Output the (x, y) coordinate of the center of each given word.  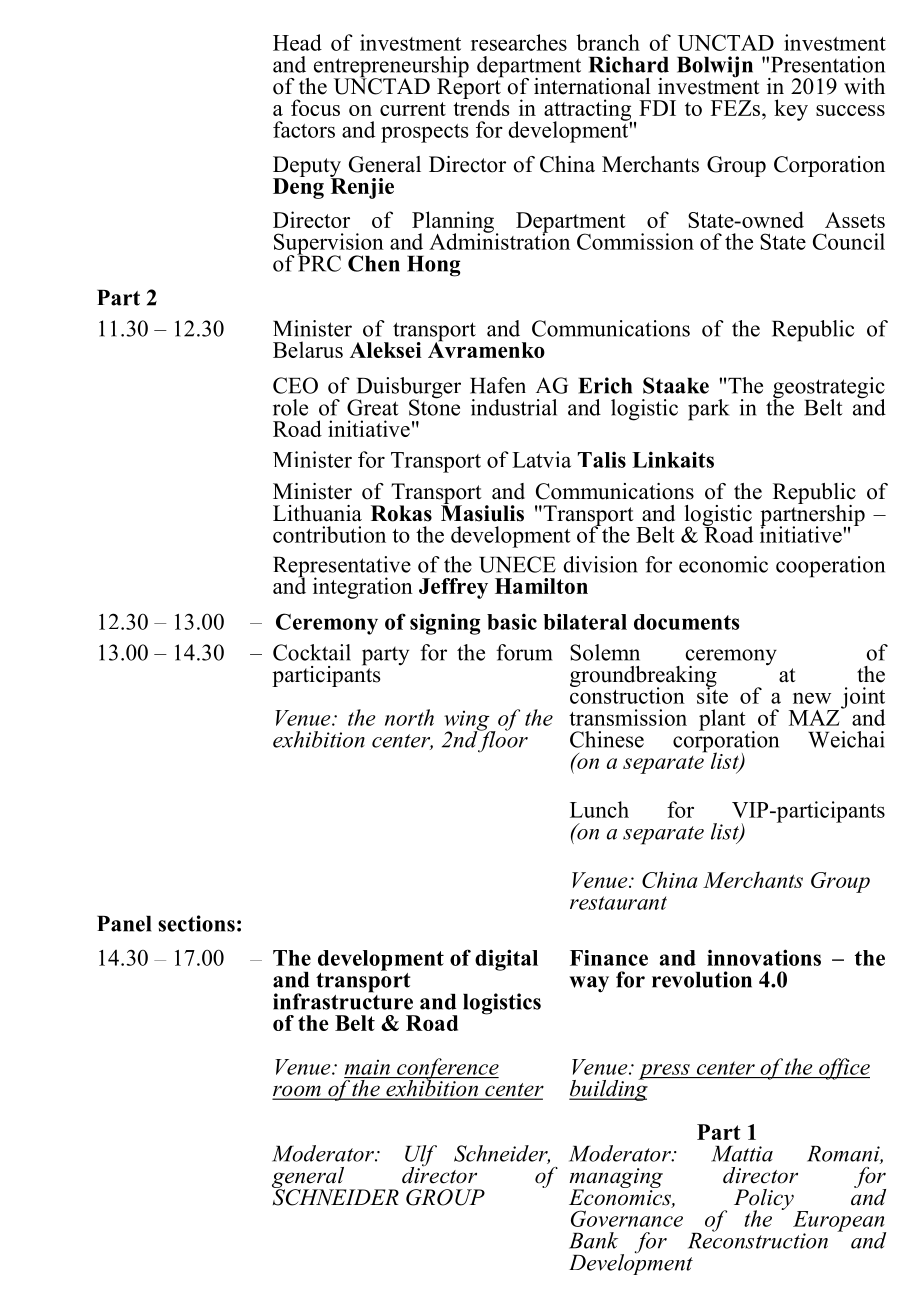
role (290, 407)
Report (470, 88)
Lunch (599, 809)
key (791, 110)
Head (297, 42)
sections (196, 923)
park (709, 410)
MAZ (815, 716)
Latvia (541, 459)
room (298, 1092)
